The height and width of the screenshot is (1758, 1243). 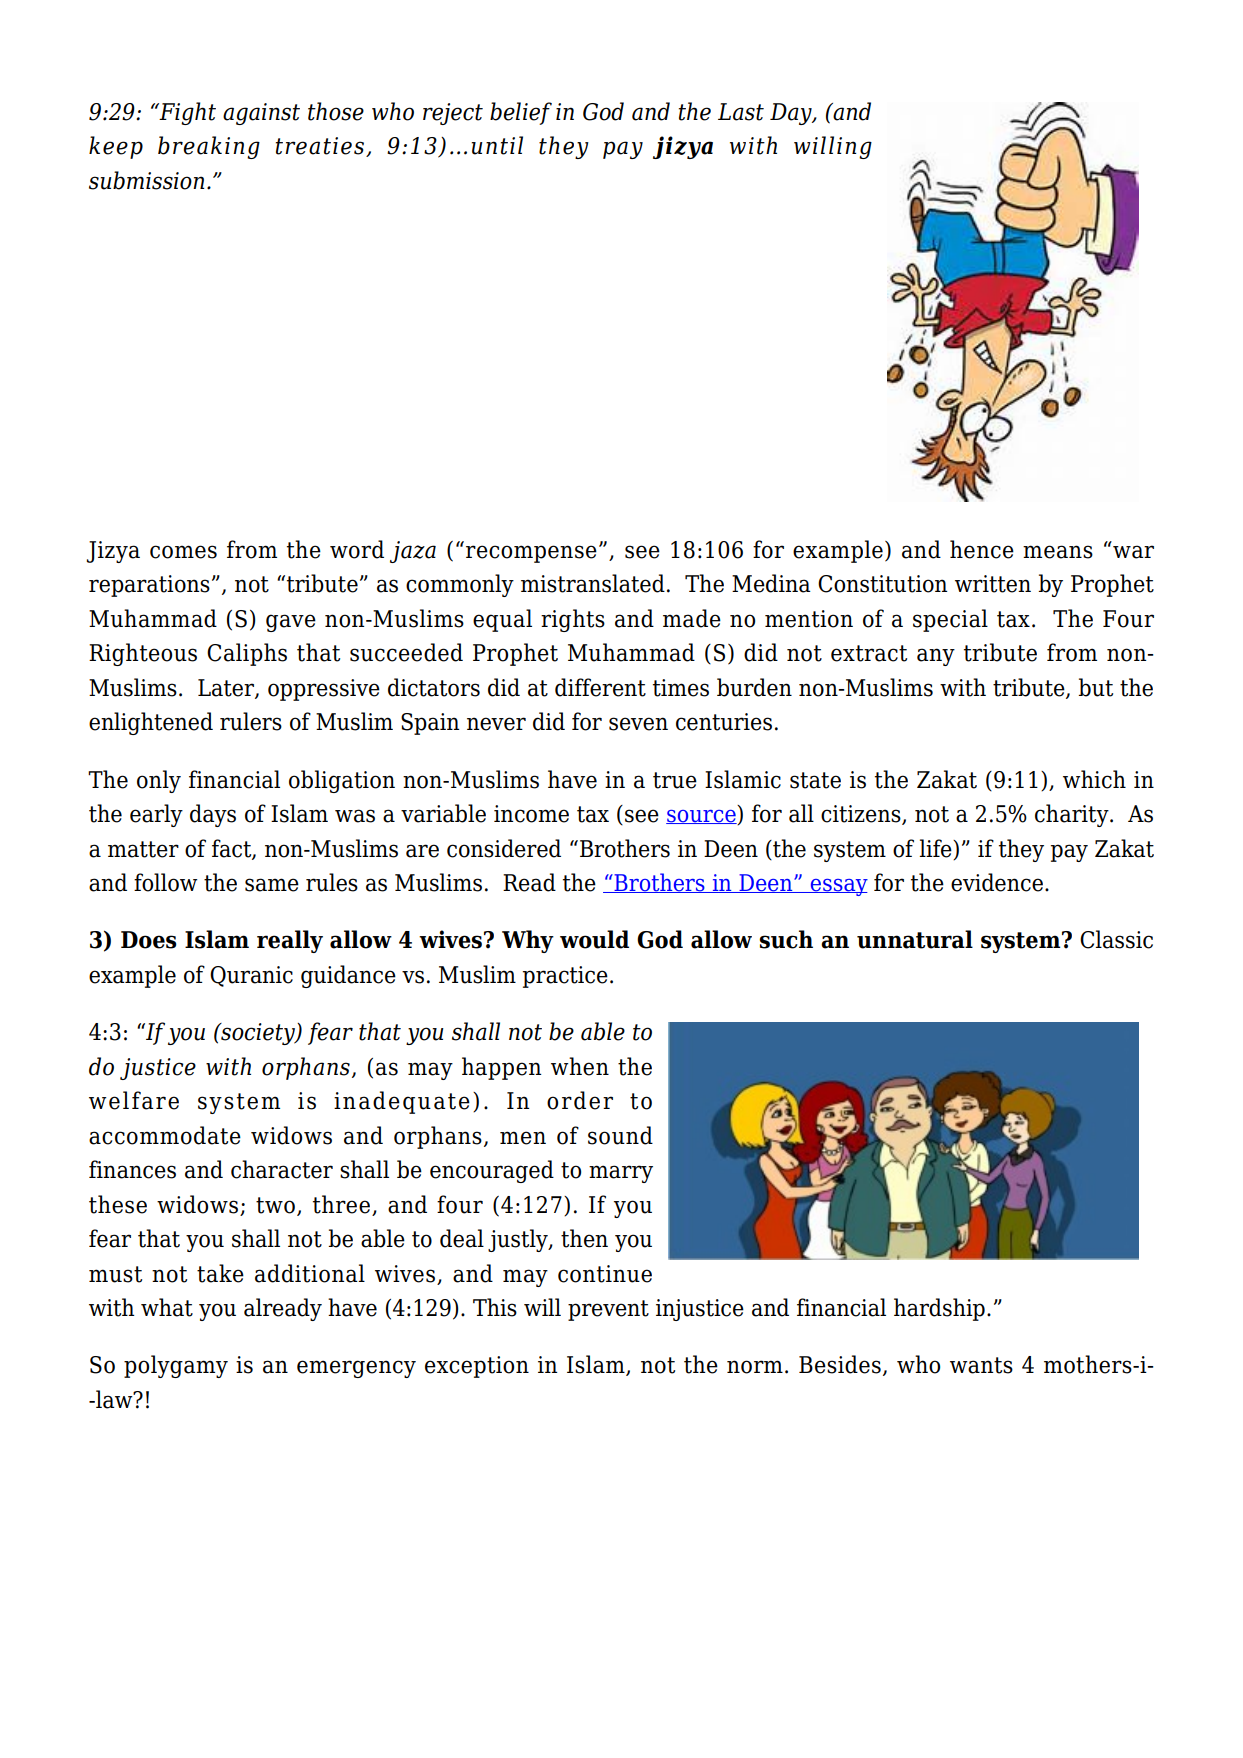 I want to click on comes, so click(x=183, y=552).
